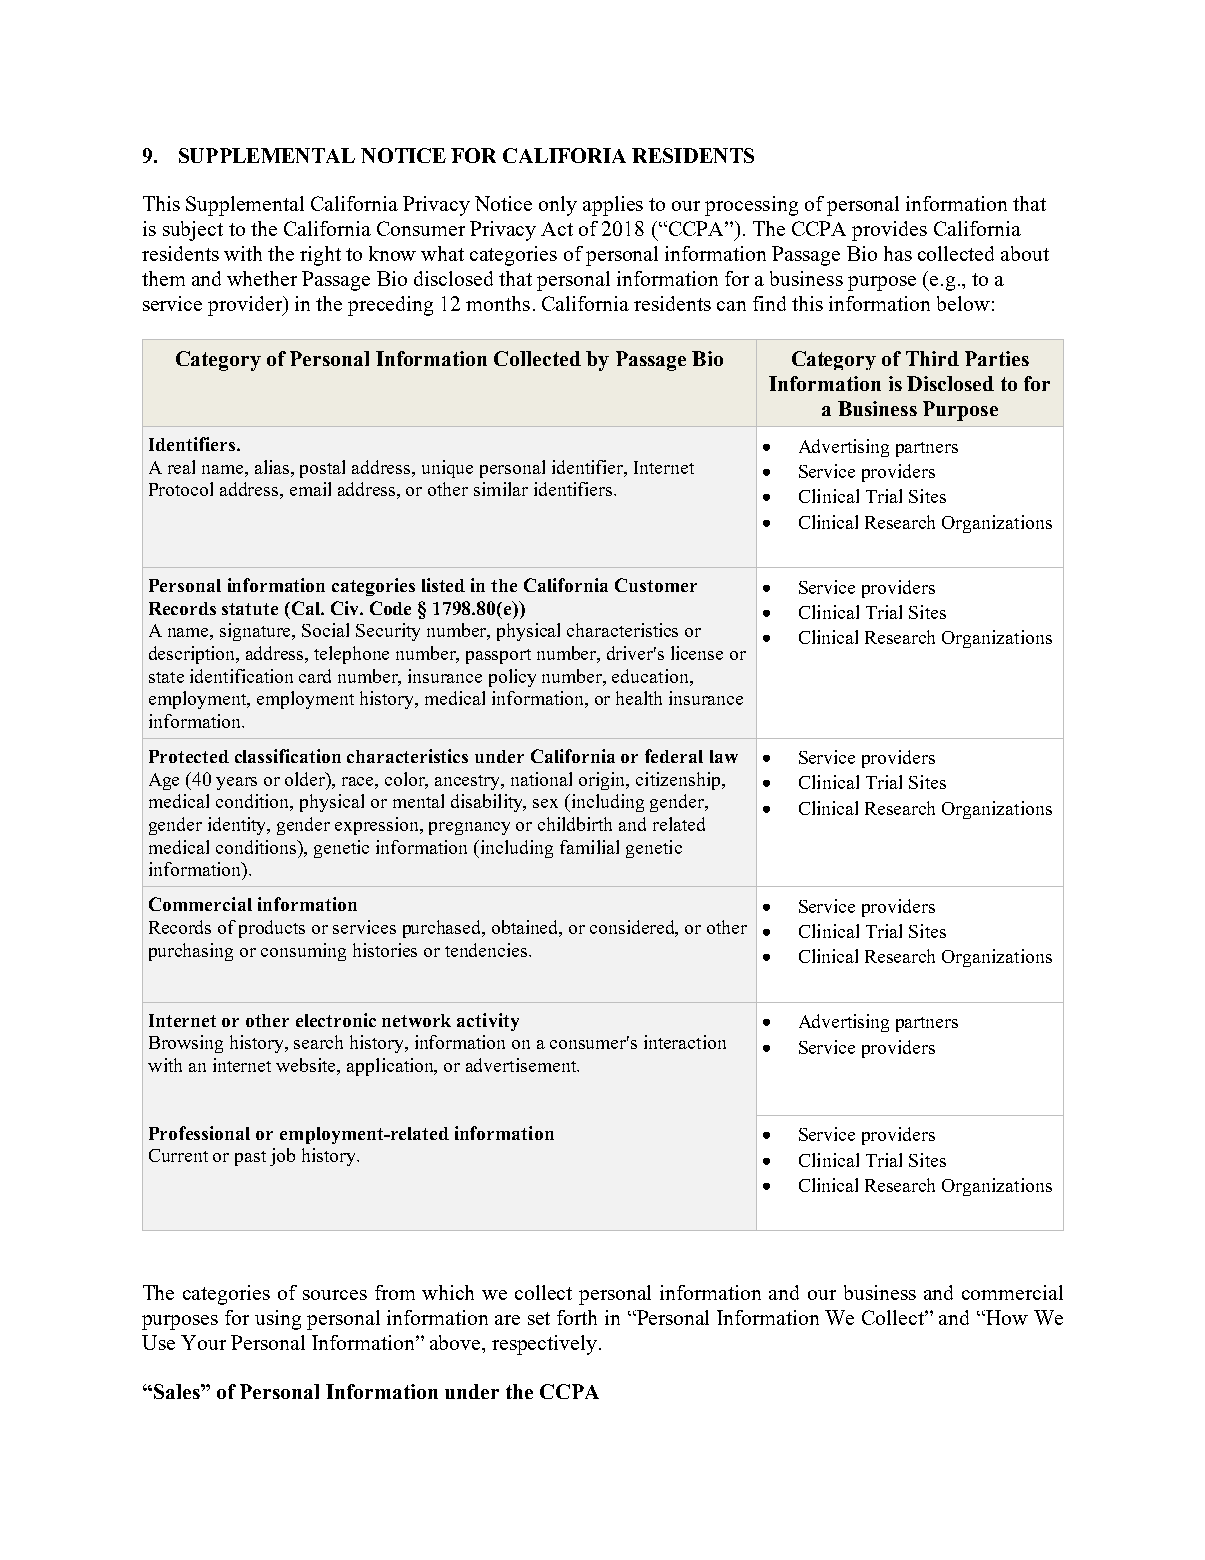 The image size is (1205, 1560). Describe the element at coordinates (724, 756) in the screenshot. I see `law` at that location.
